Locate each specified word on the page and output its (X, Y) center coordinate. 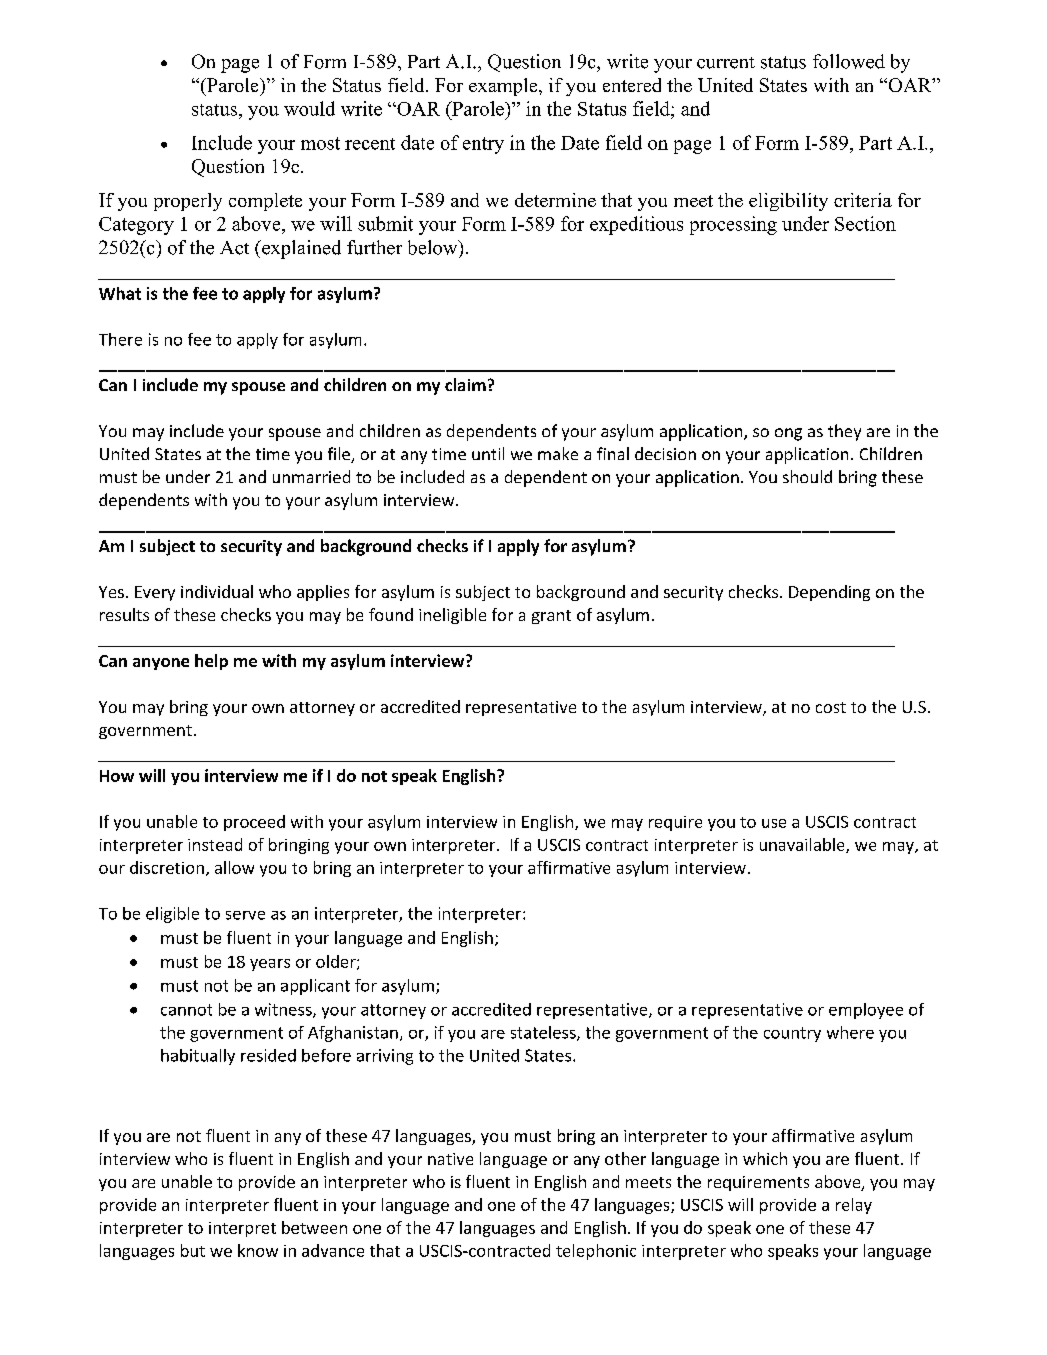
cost (831, 707)
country (792, 1034)
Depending (829, 593)
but (193, 1250)
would (309, 108)
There (120, 339)
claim (465, 384)
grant (551, 617)
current (726, 63)
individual (217, 591)
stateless (544, 1033)
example (504, 87)
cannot (186, 1010)
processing (733, 225)
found (391, 614)
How (117, 776)
